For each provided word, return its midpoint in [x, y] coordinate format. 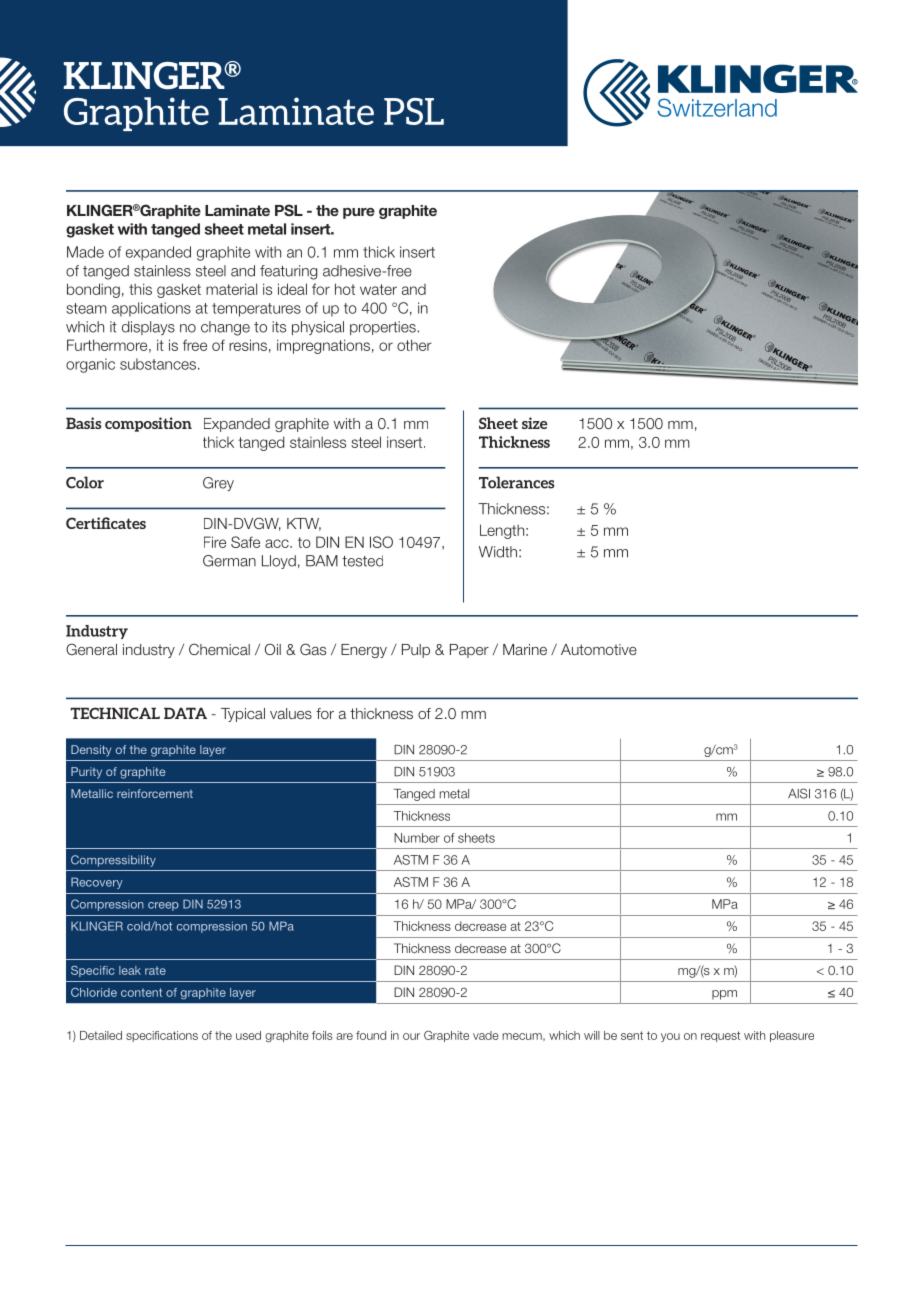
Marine [525, 649]
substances [159, 364]
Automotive [599, 649]
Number [417, 838]
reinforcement [155, 793]
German [229, 561]
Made [85, 252]
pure [359, 213]
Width [498, 552]
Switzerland [717, 107]
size [535, 423]
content [141, 992]
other [414, 345]
